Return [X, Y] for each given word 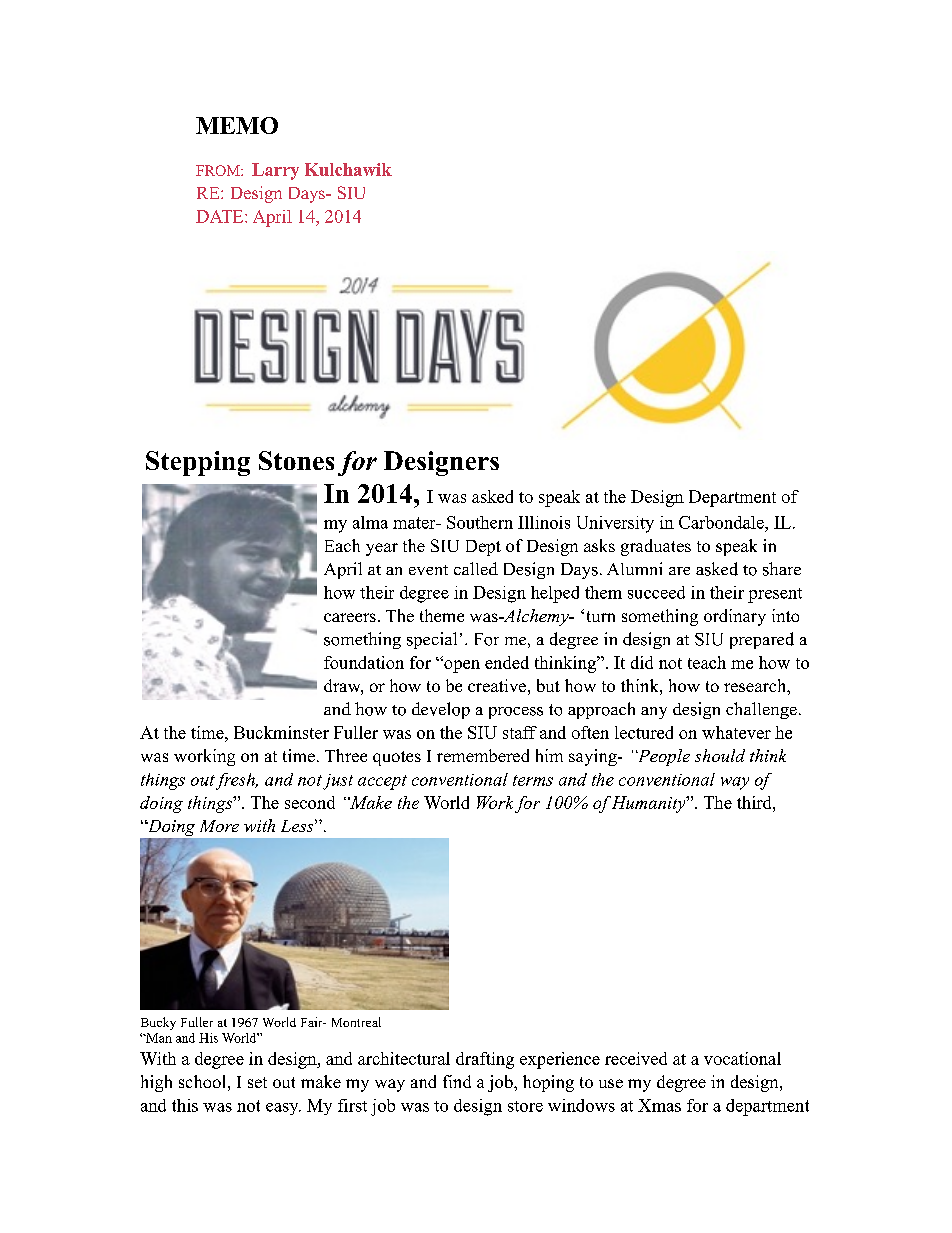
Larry [275, 171]
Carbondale [722, 522]
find [457, 1081]
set [257, 1082]
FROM [219, 170]
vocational [742, 1058]
